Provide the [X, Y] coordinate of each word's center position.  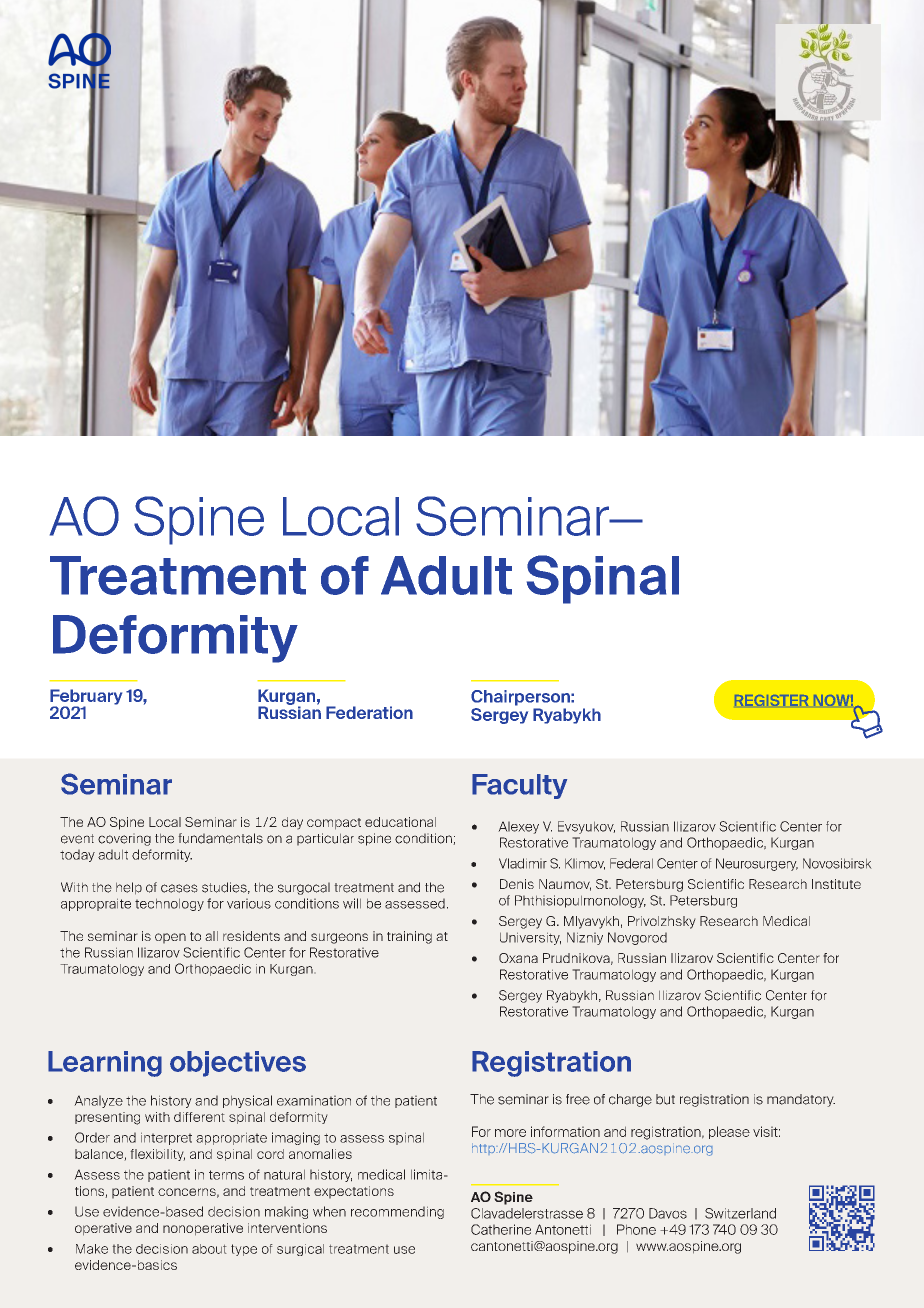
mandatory [801, 1100]
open [170, 938]
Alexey [518, 827]
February [86, 698]
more [510, 1133]
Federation [369, 712]
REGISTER [771, 700]
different [199, 1117]
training [409, 937]
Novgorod [637, 938]
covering [124, 839]
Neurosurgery [757, 864]
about [209, 1249]
